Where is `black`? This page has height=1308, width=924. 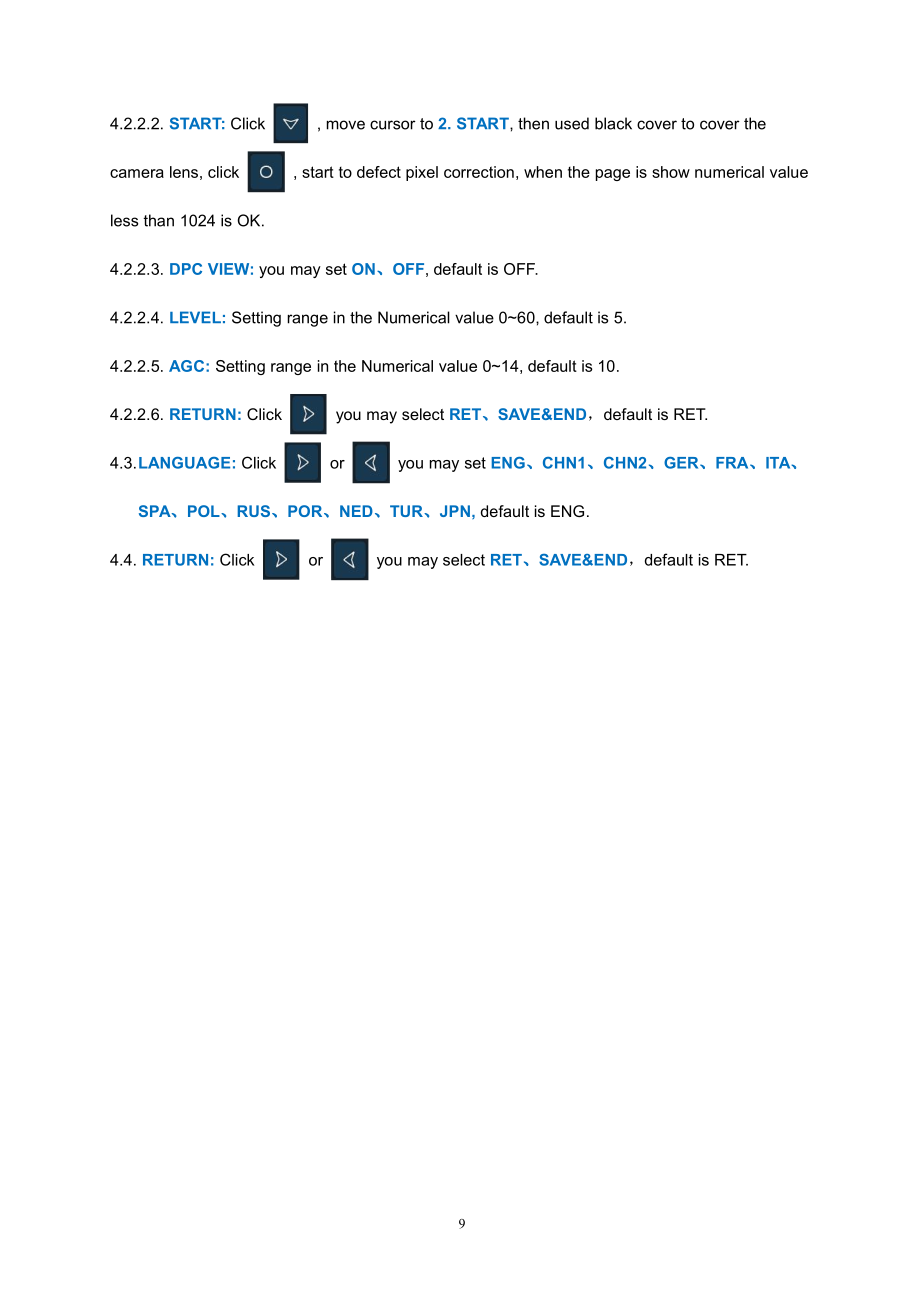 black is located at coordinates (613, 123).
